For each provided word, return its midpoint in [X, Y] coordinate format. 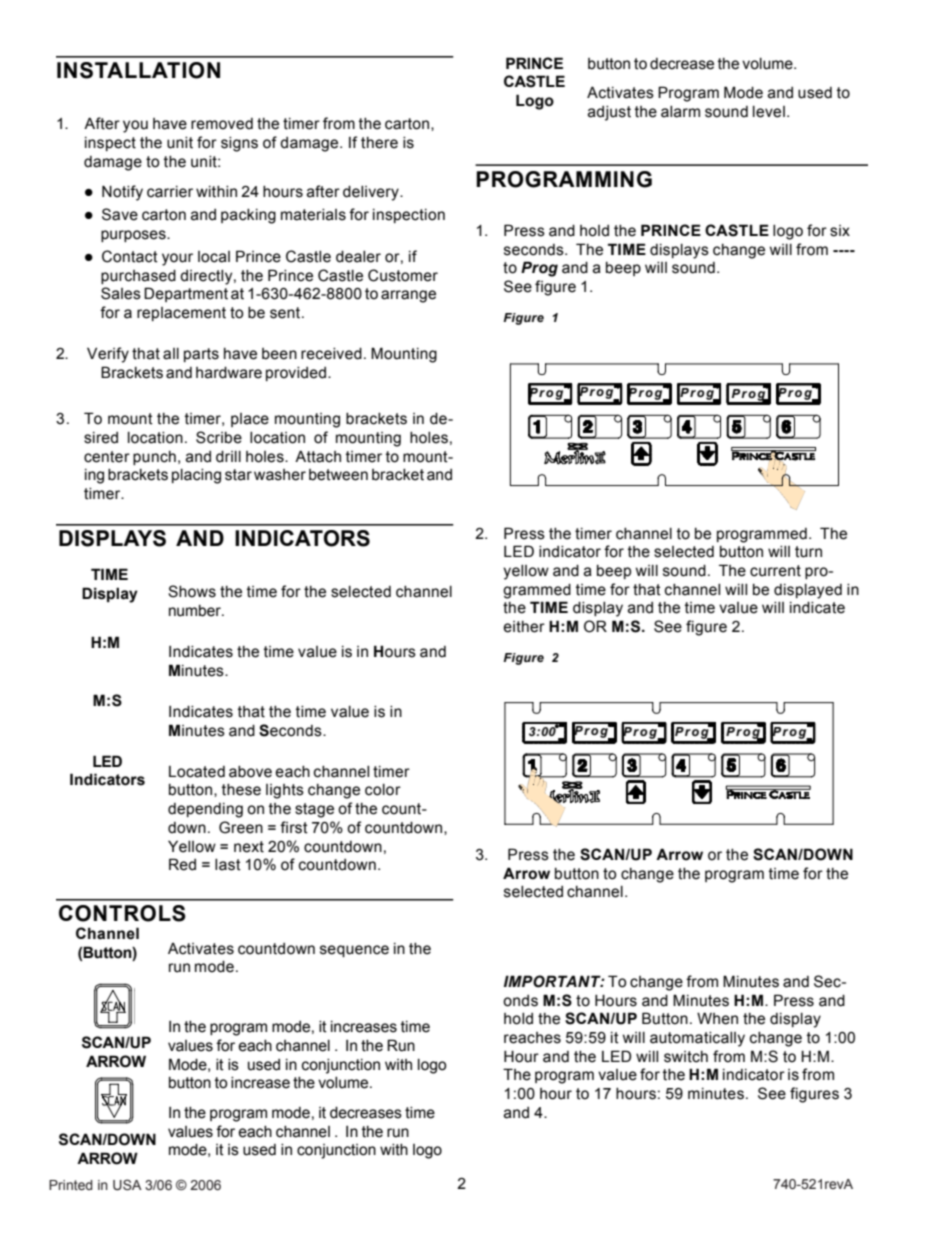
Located [197, 772]
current [775, 571]
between [338, 475]
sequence [354, 951]
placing [196, 476]
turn [808, 552]
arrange [408, 296]
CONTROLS [122, 913]
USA [127, 1185]
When [717, 1018]
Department [186, 294]
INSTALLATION [138, 70]
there [379, 143]
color [383, 790]
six [840, 231]
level [769, 112]
